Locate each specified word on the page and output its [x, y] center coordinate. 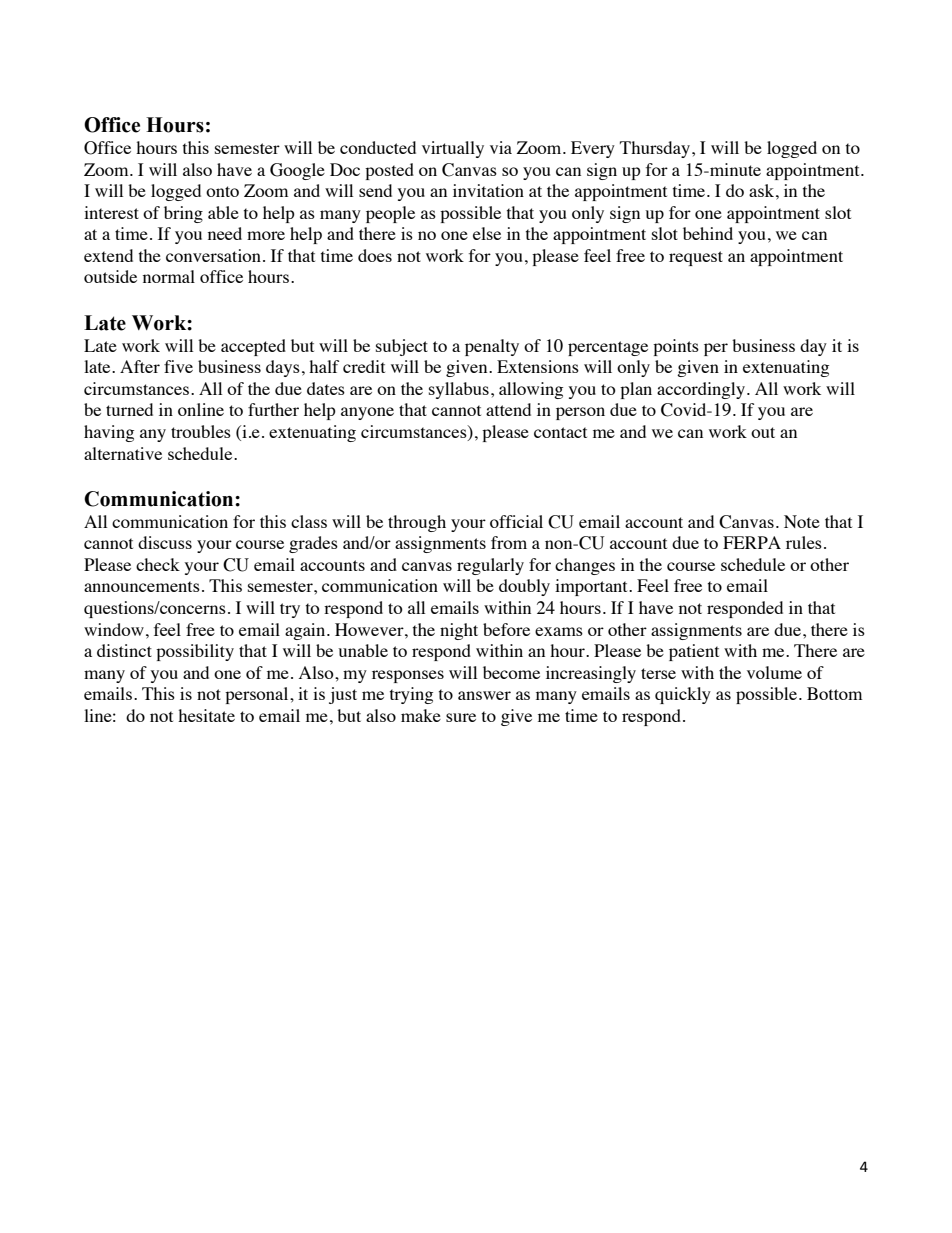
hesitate [206, 715]
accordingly [701, 390]
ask [761, 190]
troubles [201, 431]
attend [508, 409]
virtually [453, 149]
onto [222, 191]
